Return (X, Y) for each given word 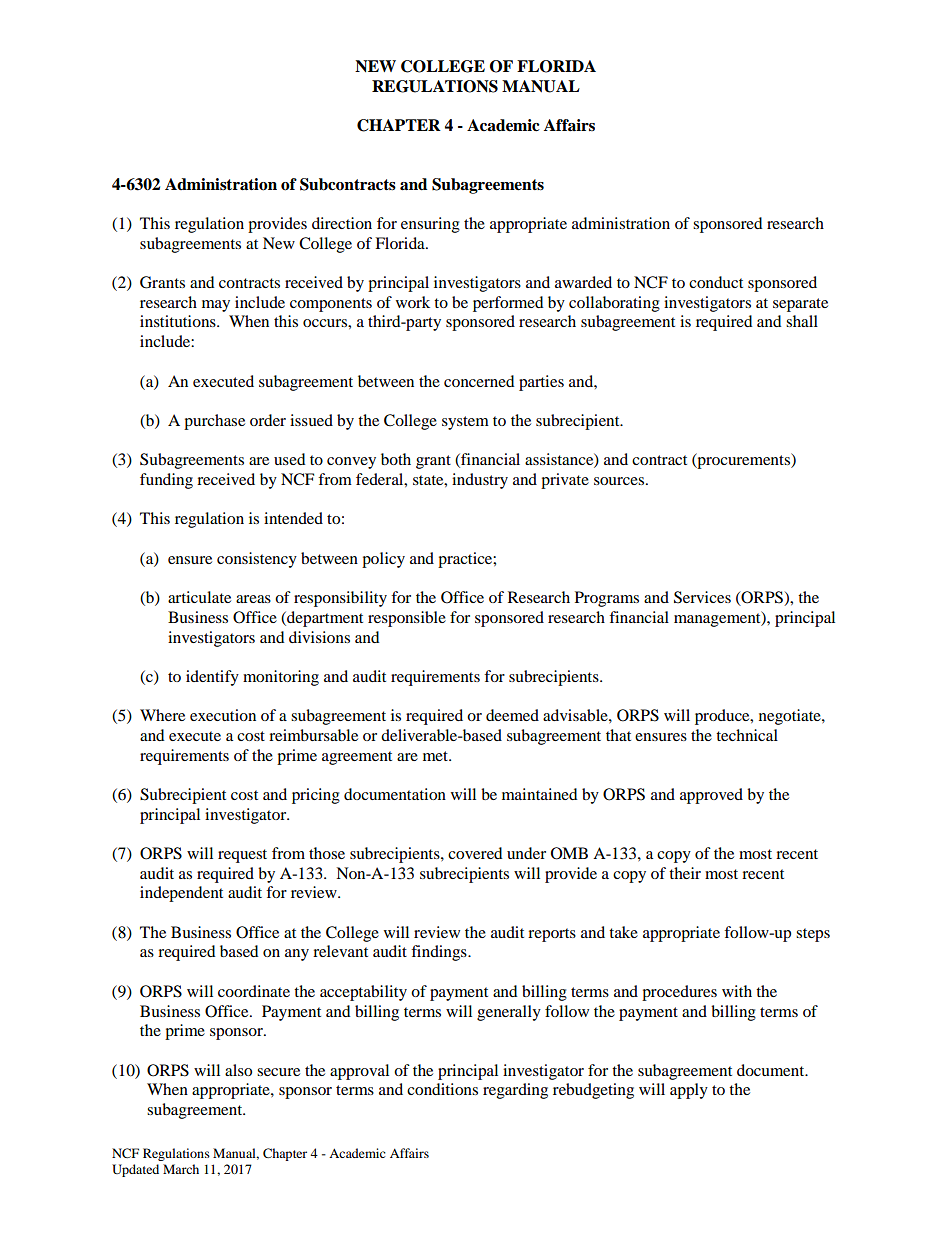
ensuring (430, 225)
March (181, 1169)
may (216, 306)
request (242, 856)
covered (475, 853)
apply (689, 1091)
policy (383, 560)
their (685, 873)
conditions (442, 1089)
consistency (257, 560)
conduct (716, 282)
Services (702, 597)
